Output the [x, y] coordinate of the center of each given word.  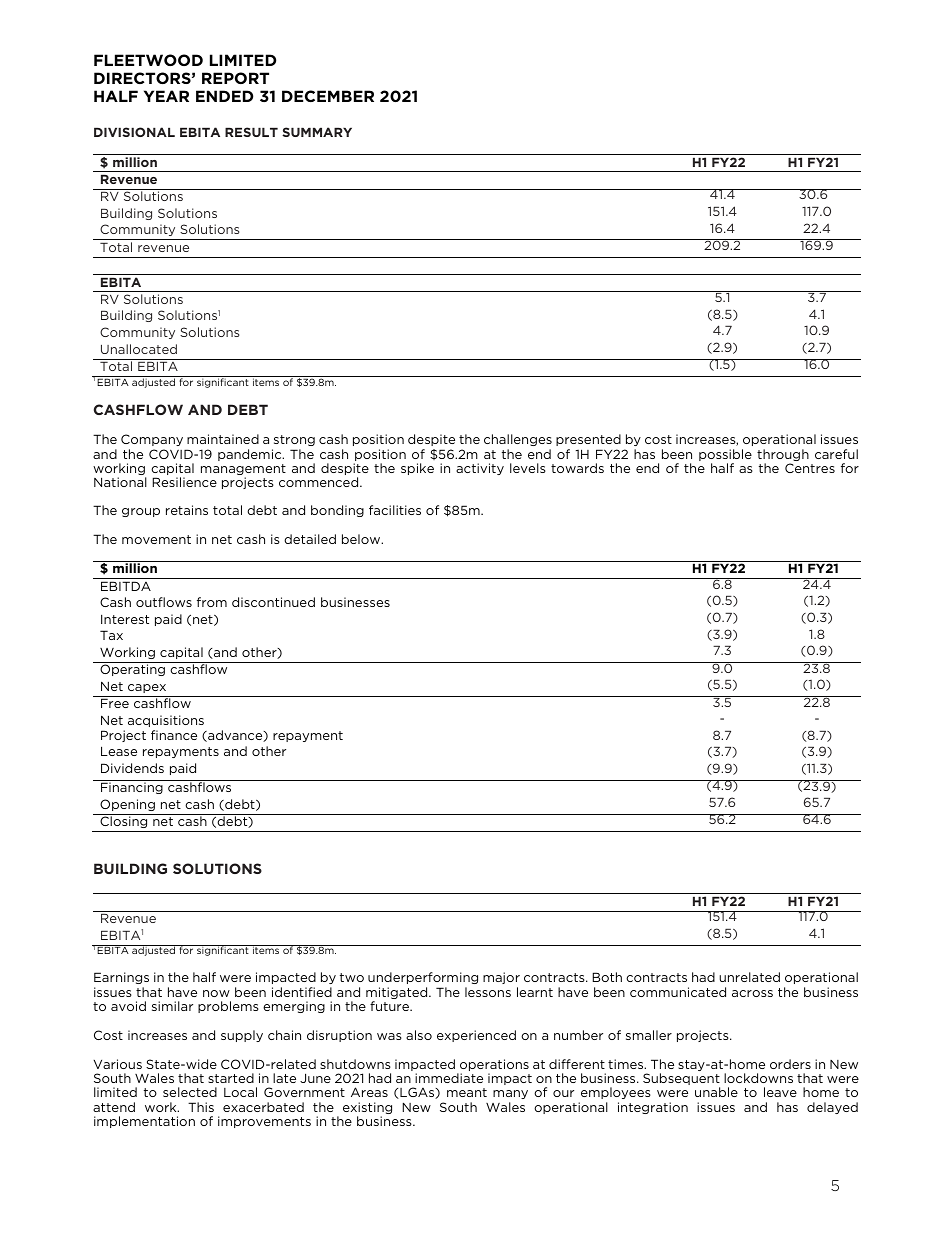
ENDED [224, 96]
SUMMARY [317, 132]
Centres [810, 468]
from [212, 602]
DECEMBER [328, 96]
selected [190, 1092]
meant [467, 1092]
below [362, 539]
